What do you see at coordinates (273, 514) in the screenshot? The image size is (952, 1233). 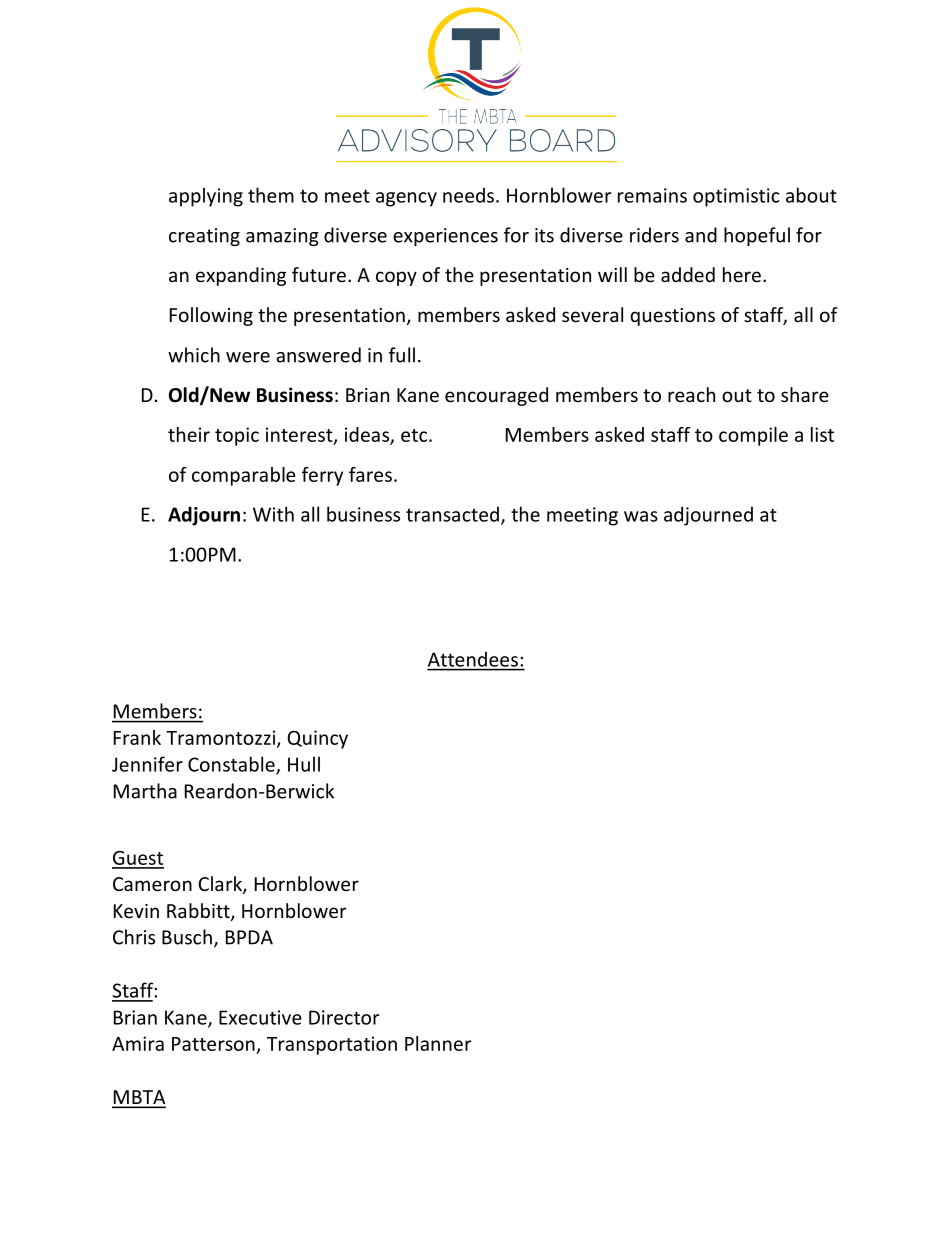 I see `With` at bounding box center [273, 514].
